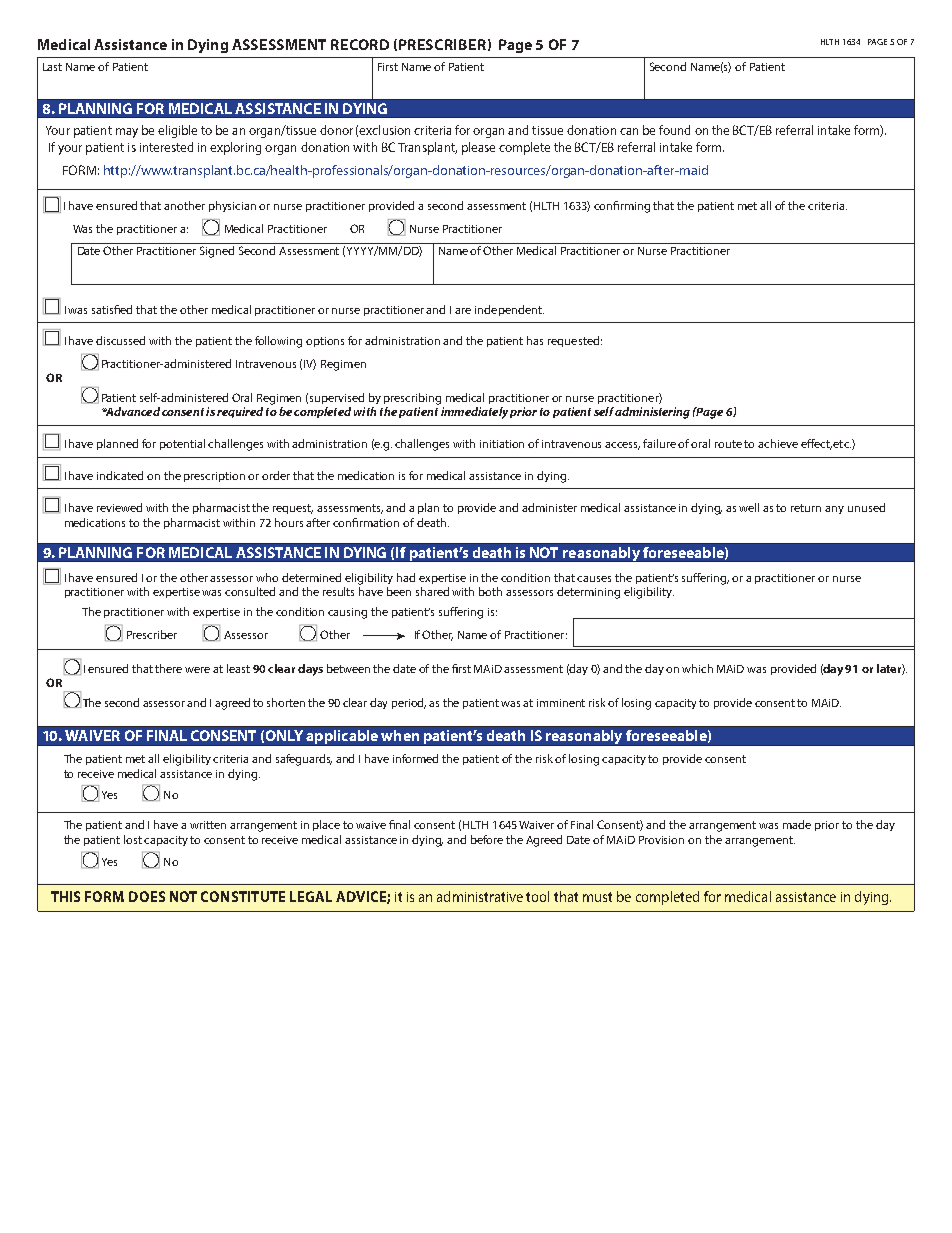 Image resolution: width=952 pixels, height=1233 pixels. I want to click on Last, so click(52, 67).
